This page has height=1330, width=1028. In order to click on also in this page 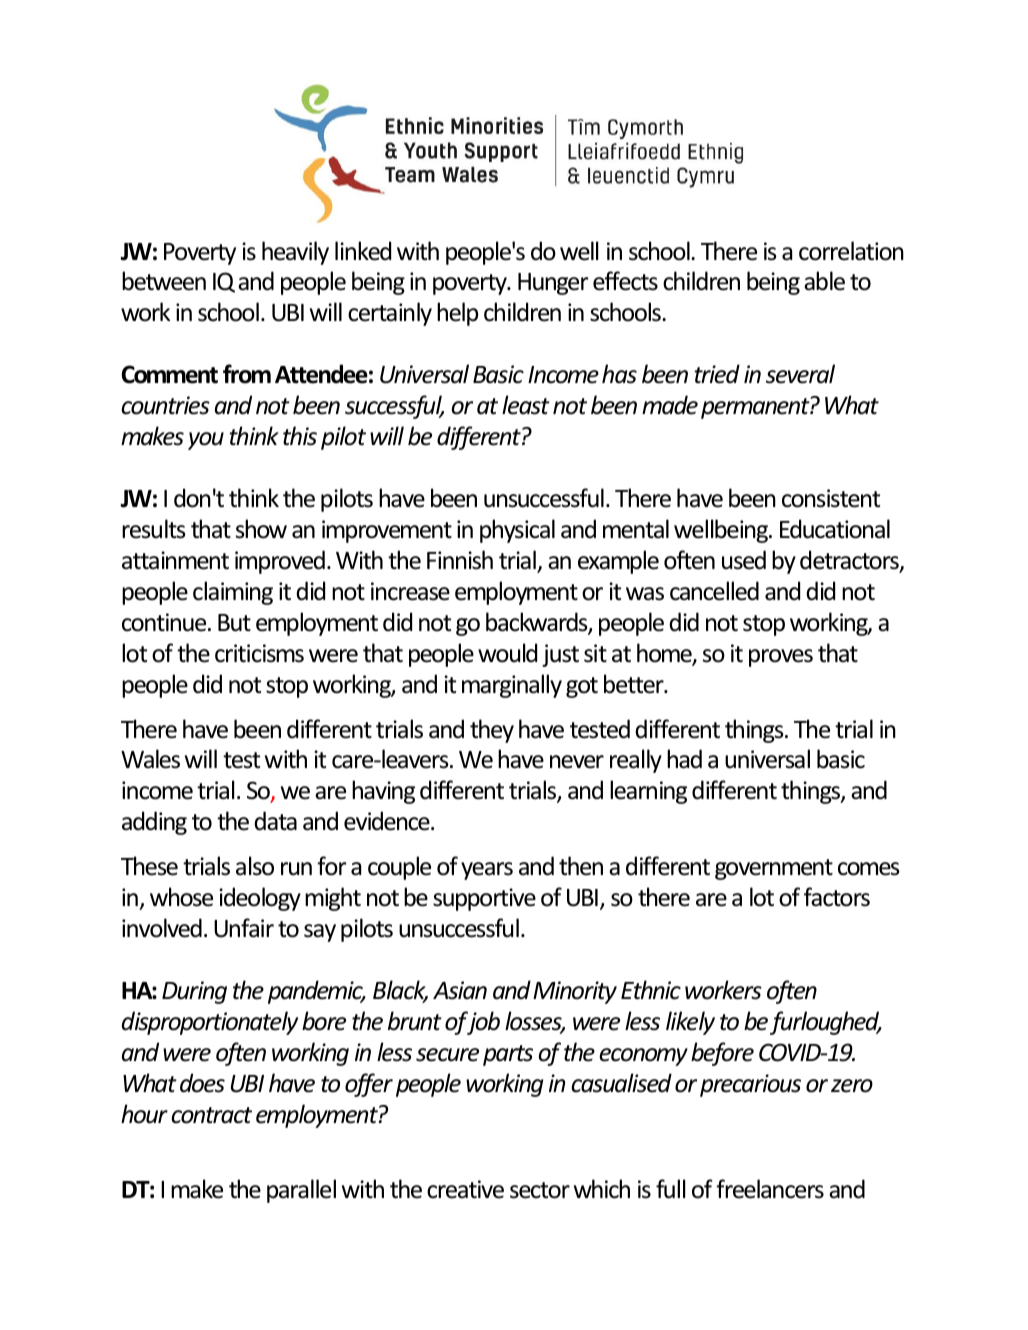, I will do `click(255, 866)`.
